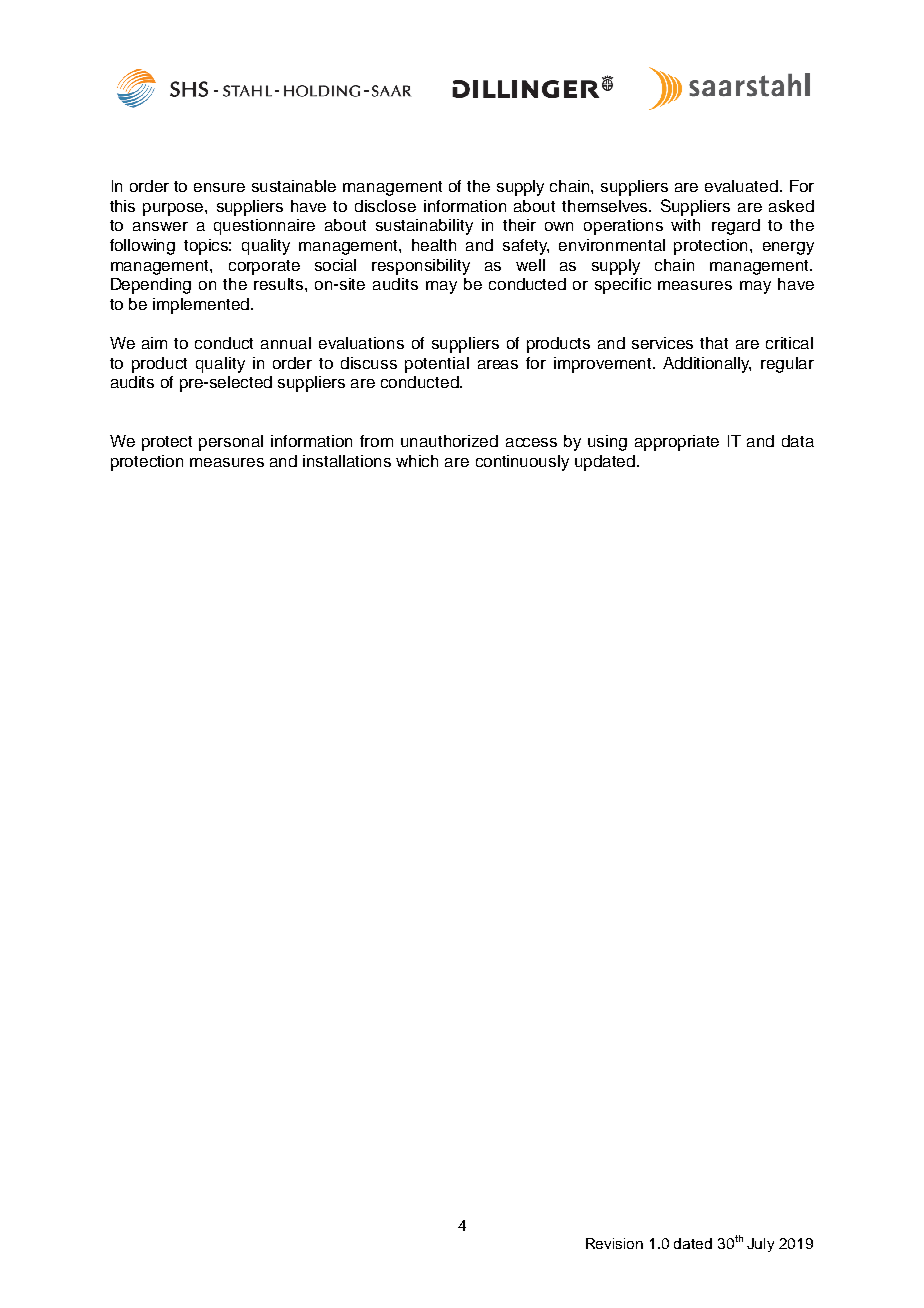 The height and width of the screenshot is (1308, 924). I want to click on which, so click(417, 461).
